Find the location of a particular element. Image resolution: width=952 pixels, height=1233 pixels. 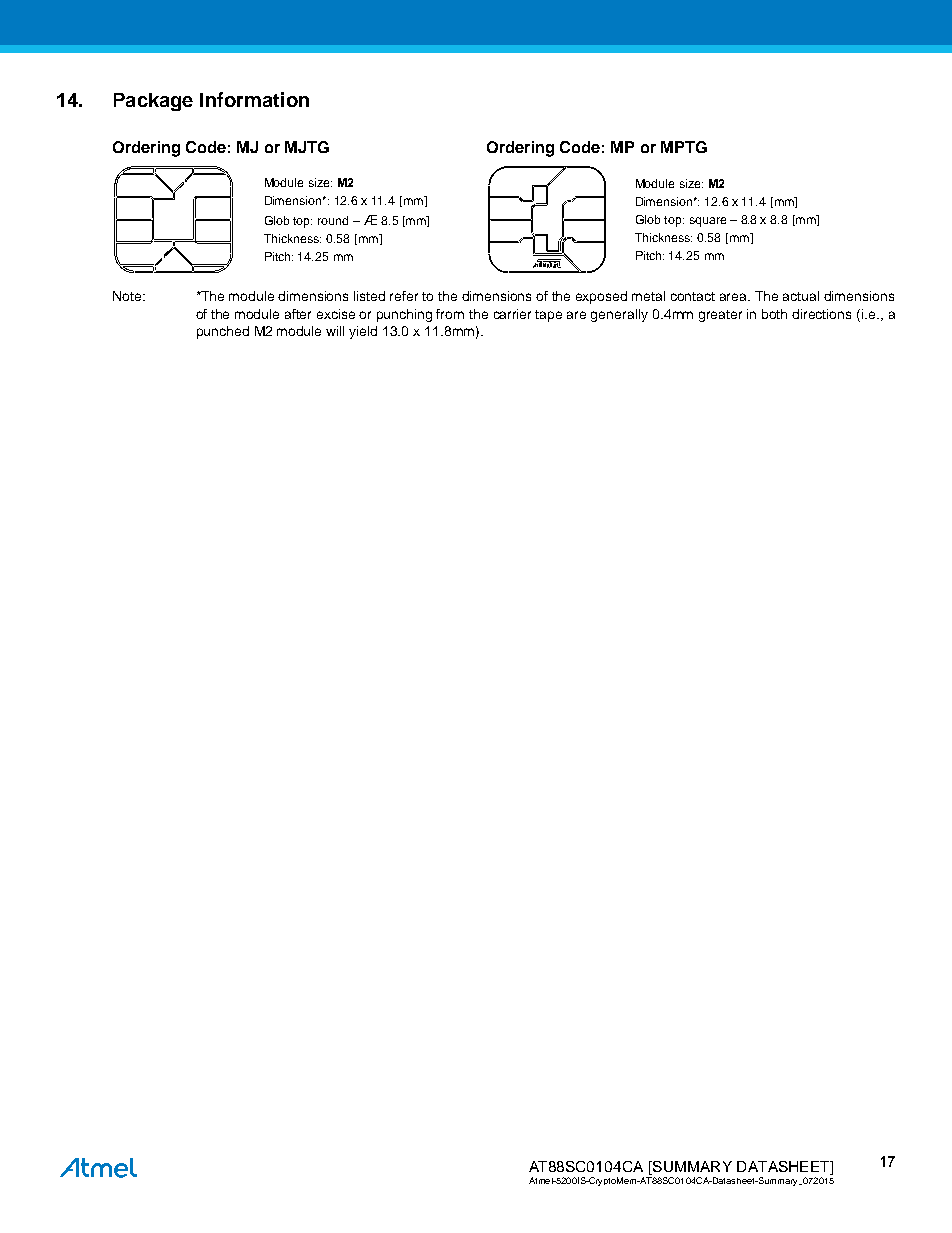

greater is located at coordinates (720, 316).
